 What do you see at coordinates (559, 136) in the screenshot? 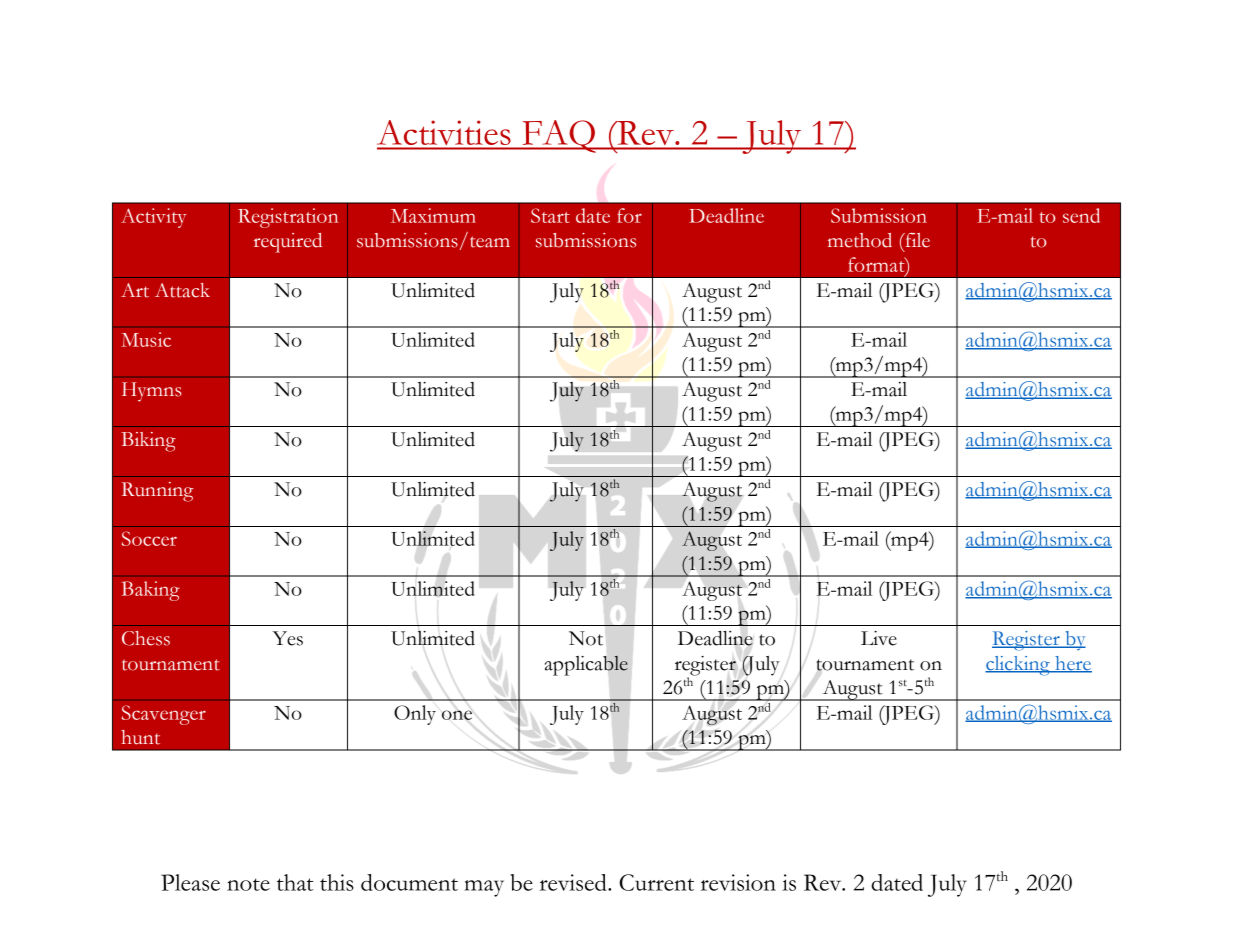
I see `FAQ` at bounding box center [559, 136].
